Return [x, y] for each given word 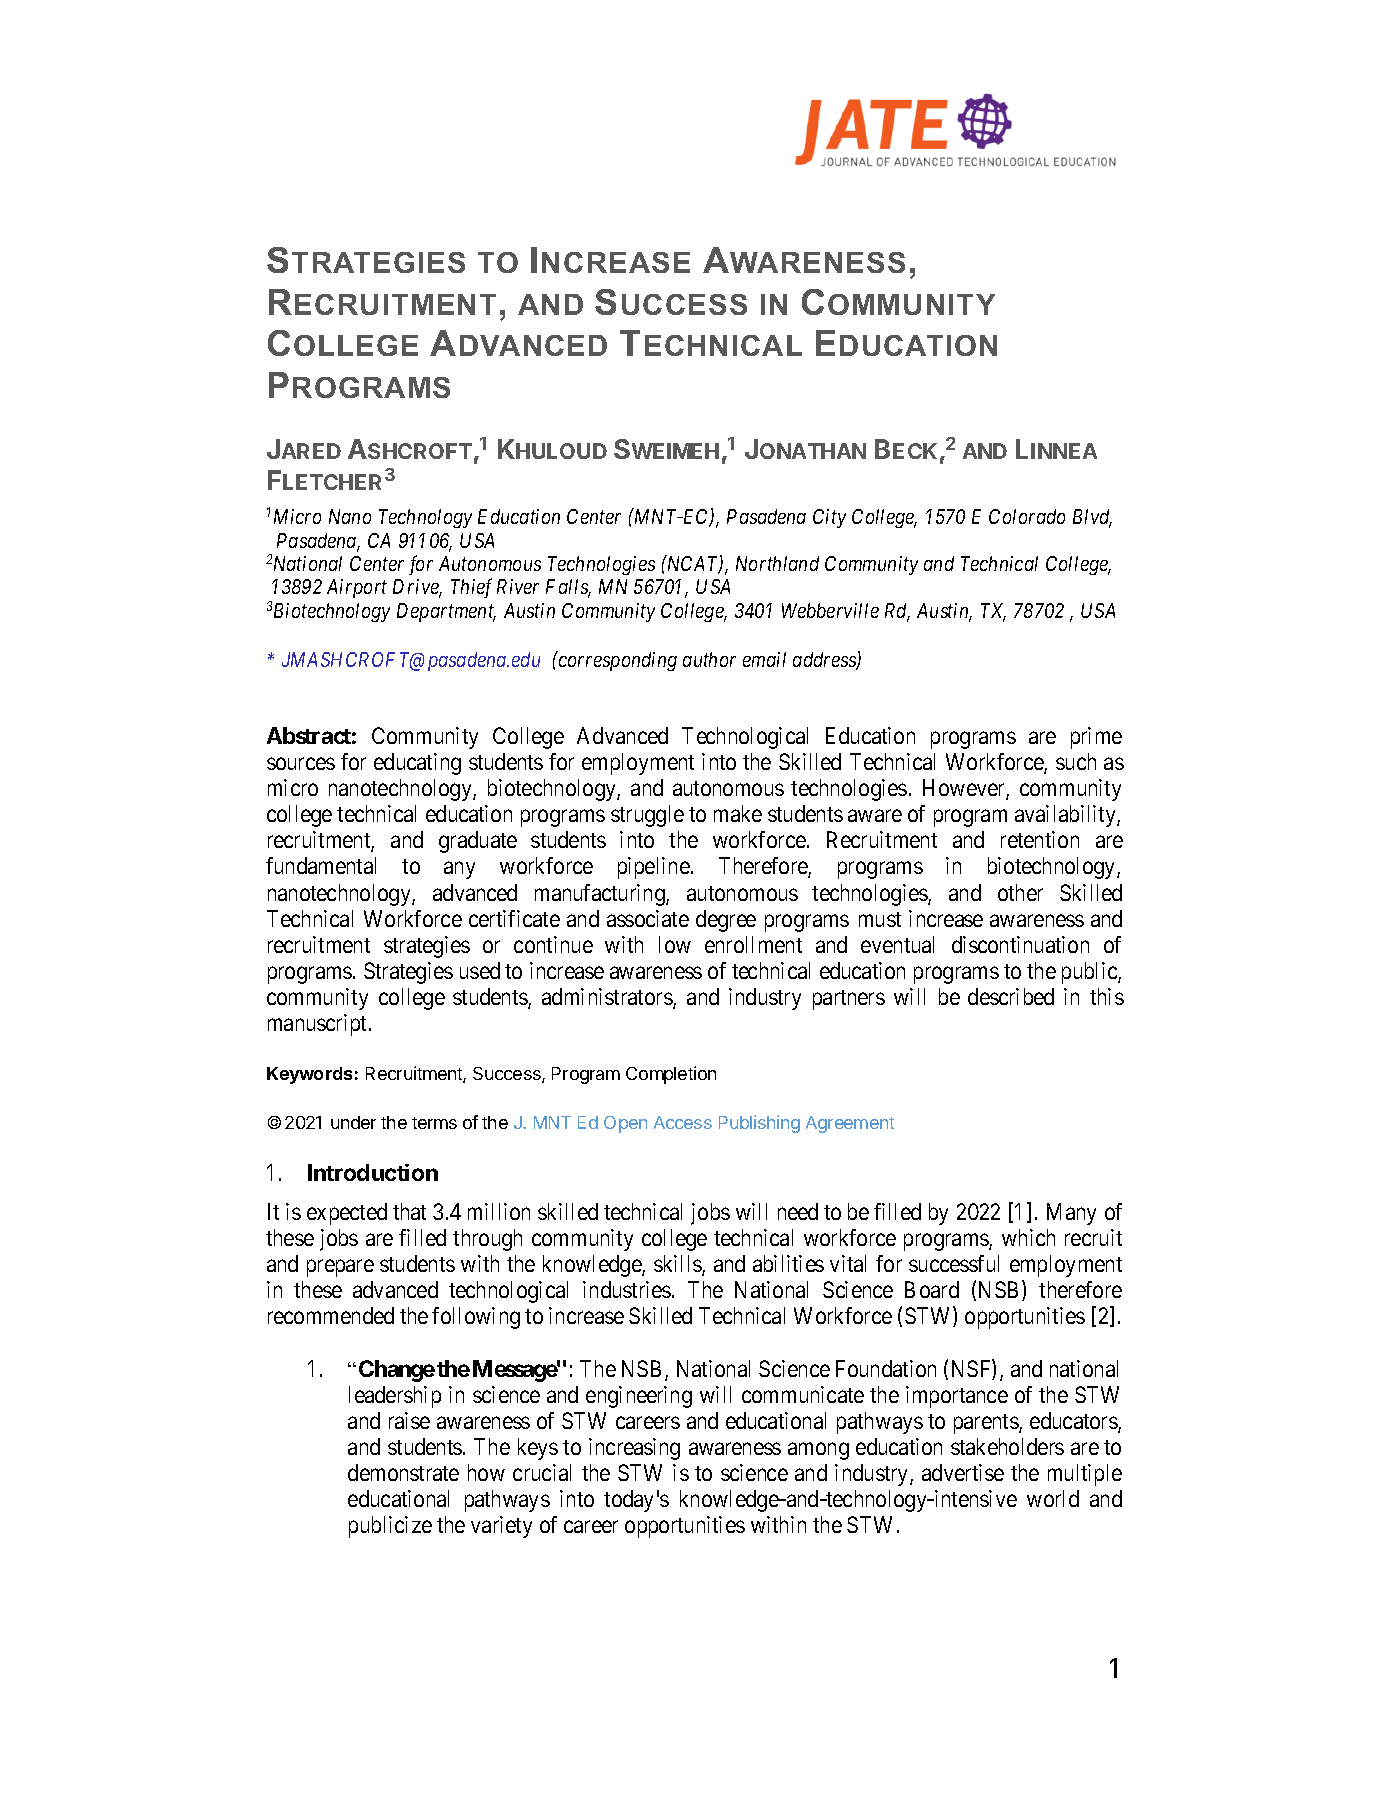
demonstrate [403, 1472]
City [829, 518]
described [1011, 996]
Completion [671, 1075]
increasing [634, 1449]
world [1053, 1498]
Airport [357, 588]
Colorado [1027, 516]
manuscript [319, 1025]
